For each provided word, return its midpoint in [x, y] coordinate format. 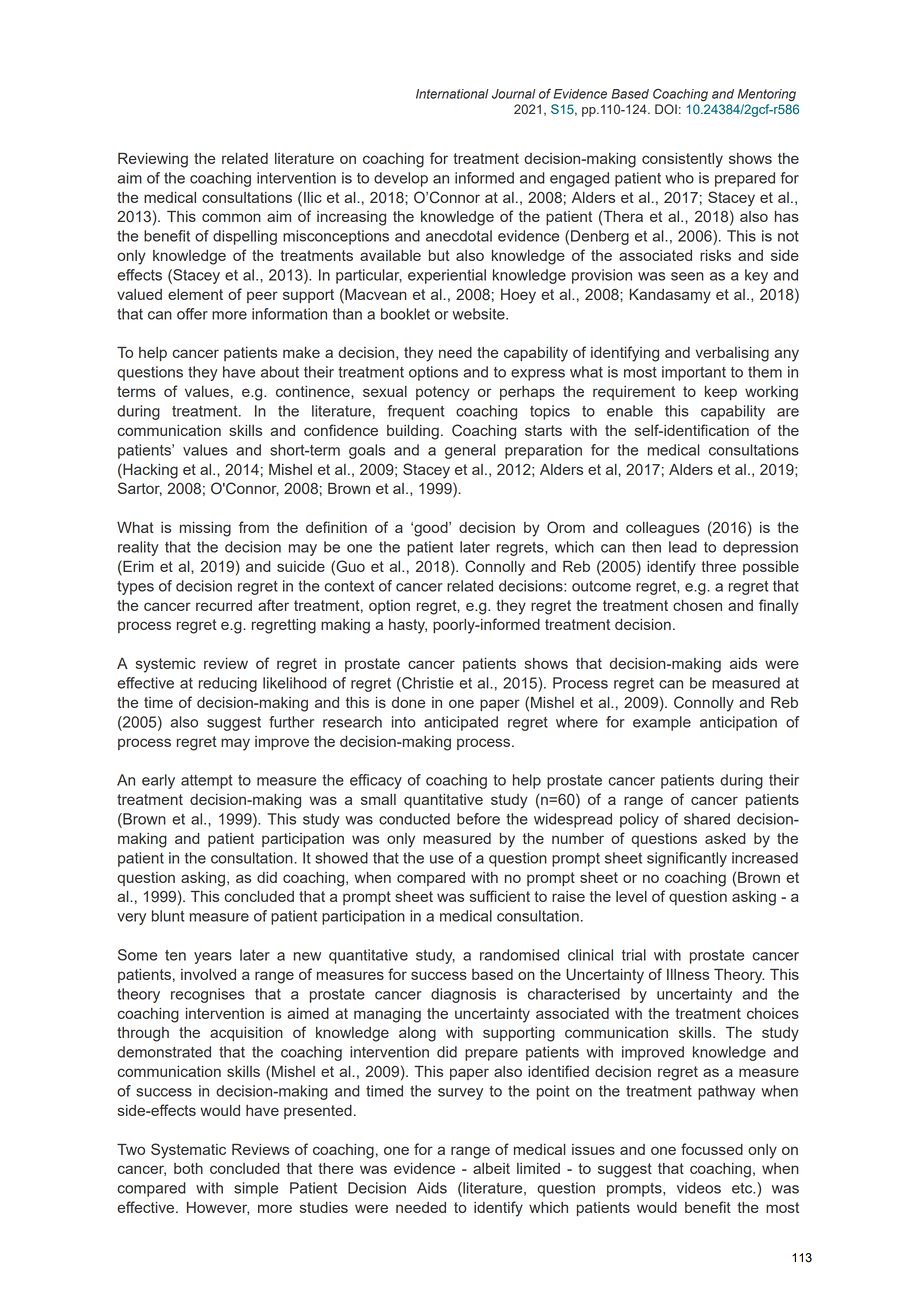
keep [721, 393]
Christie [427, 683]
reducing [228, 684]
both [188, 1168]
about [280, 372]
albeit [491, 1168]
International [452, 94]
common [231, 217]
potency [443, 393]
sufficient [500, 896]
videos [699, 1188]
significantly [687, 859]
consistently [682, 160]
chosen [697, 605]
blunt [168, 916]
